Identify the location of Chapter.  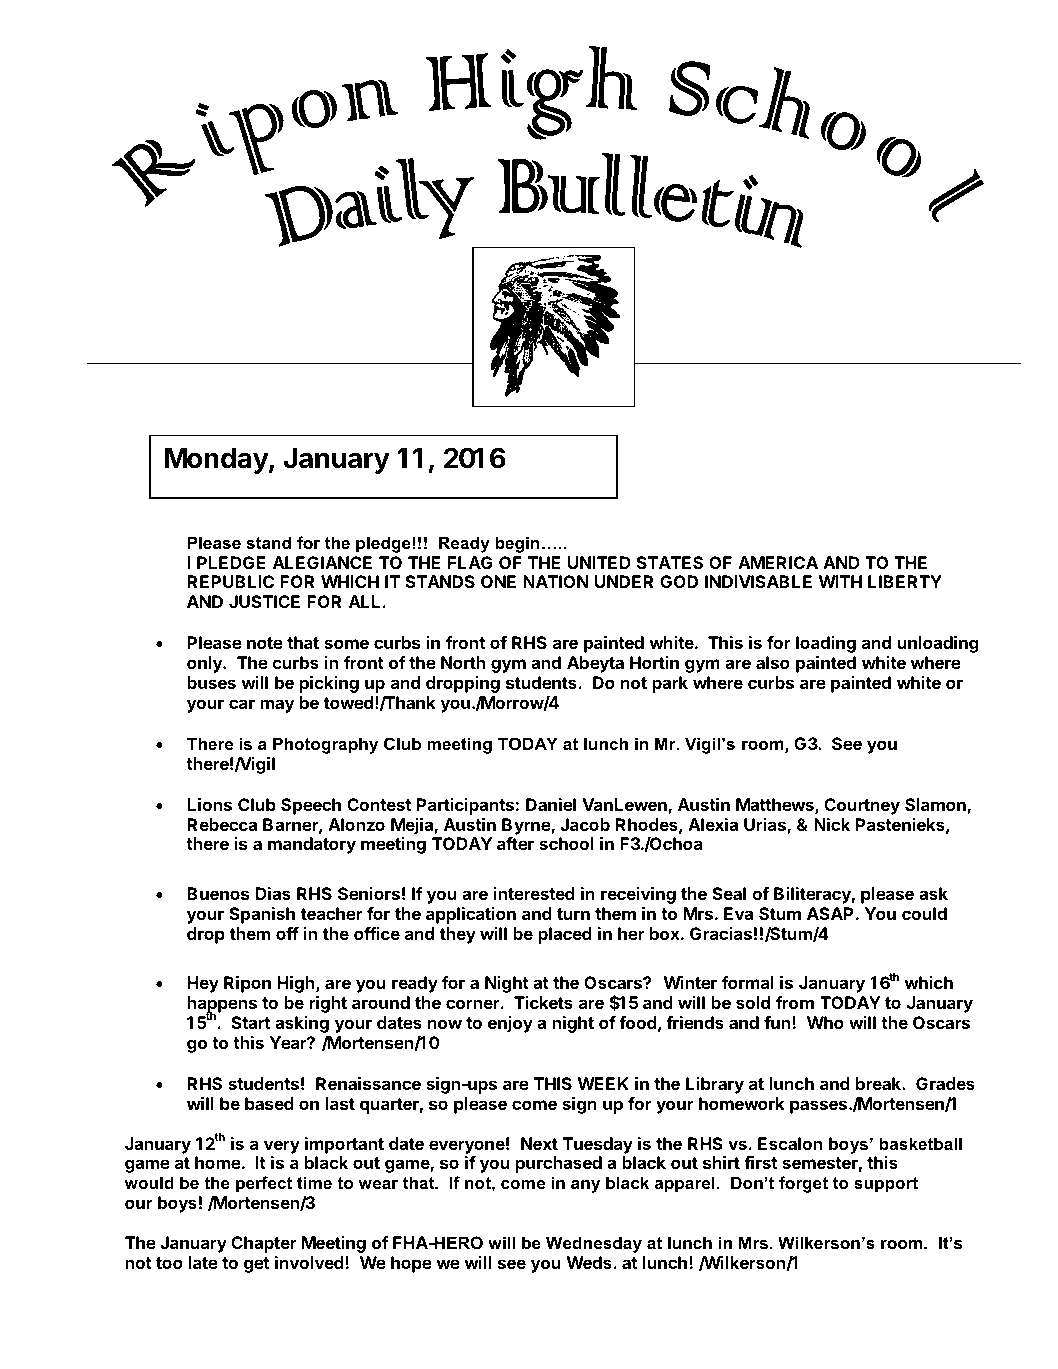
(263, 1244).
